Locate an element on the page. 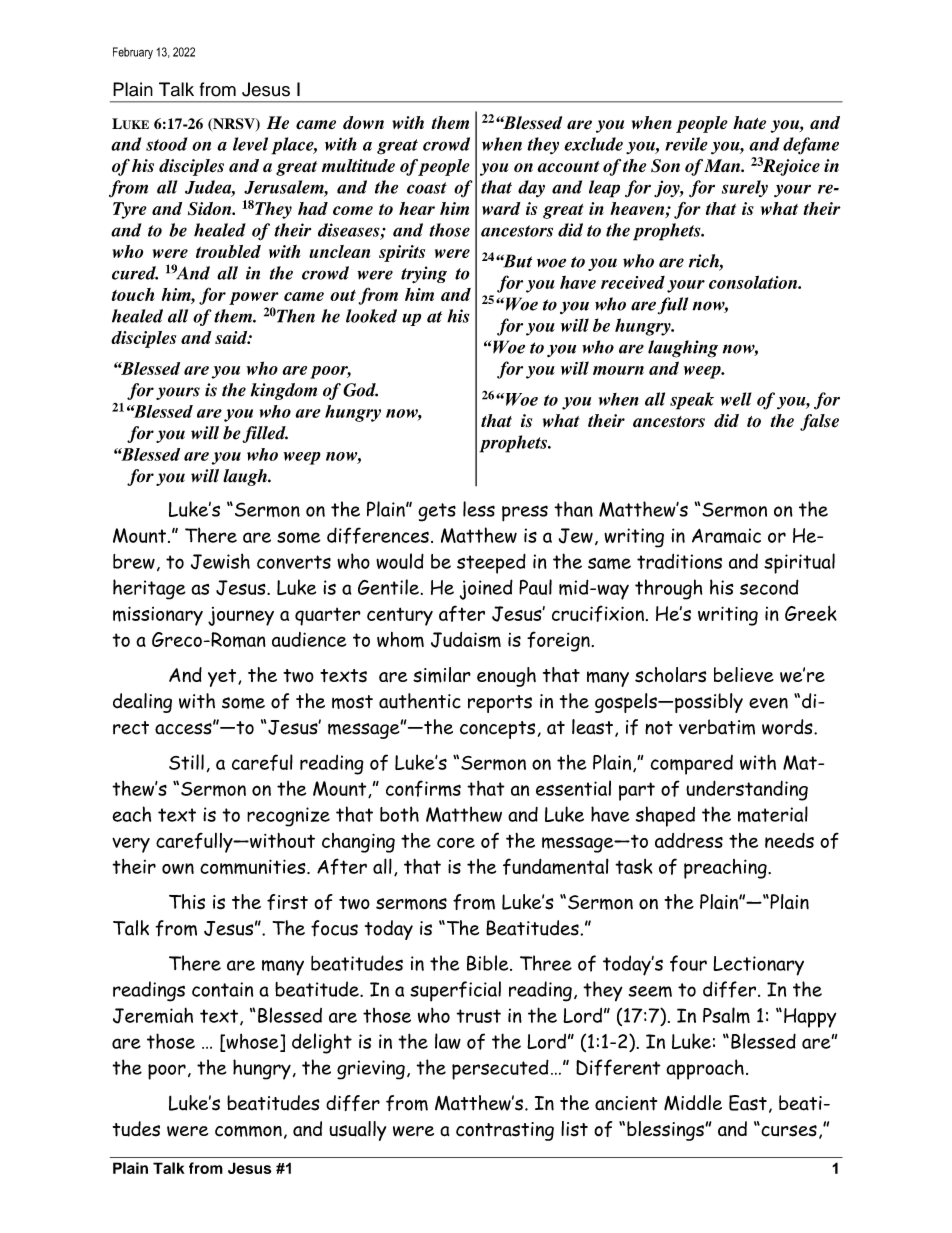 Image resolution: width=952 pixels, height=1233 pixels. joined is located at coordinates (486, 589).
